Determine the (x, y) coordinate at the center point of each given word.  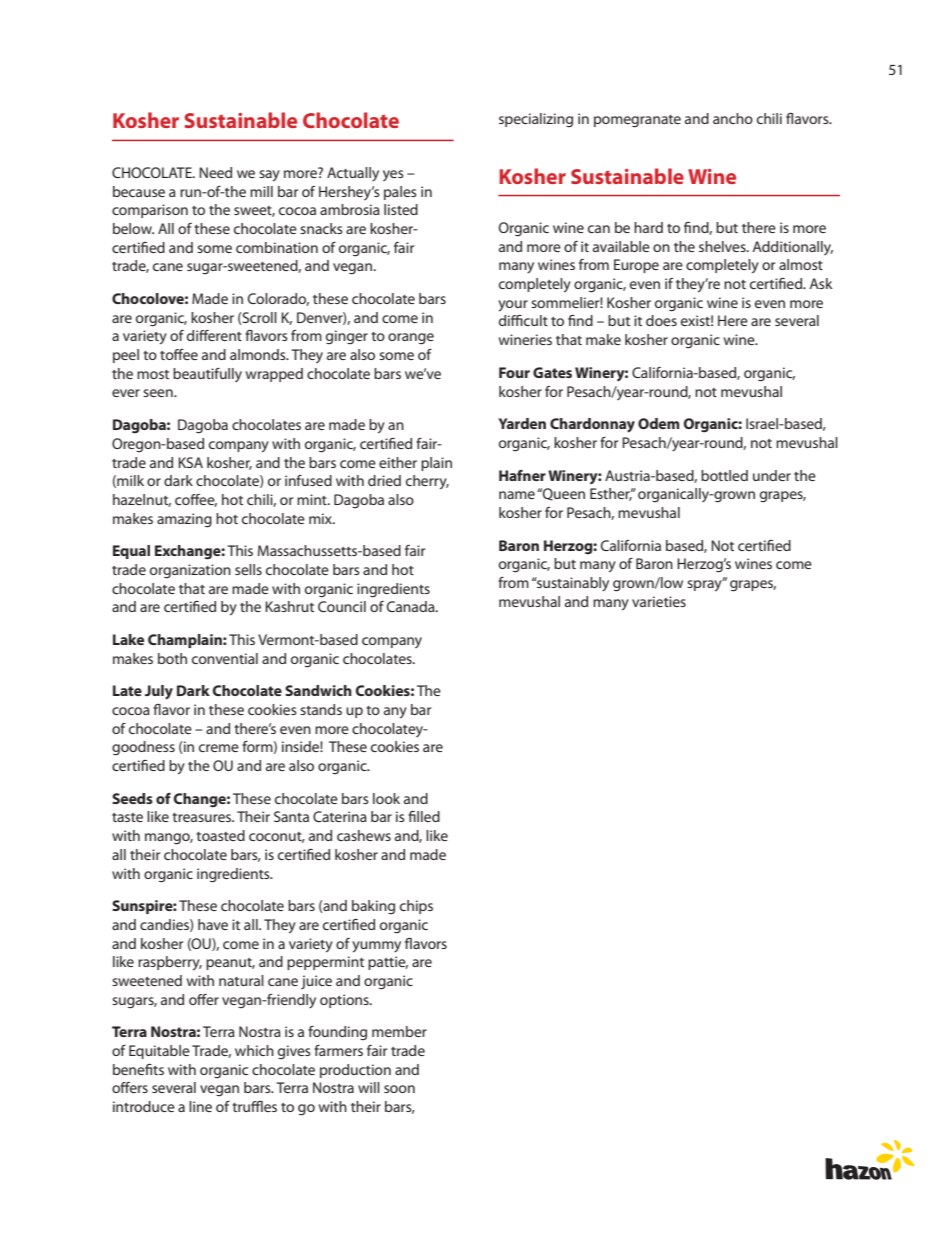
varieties (659, 601)
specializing (536, 120)
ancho (733, 118)
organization (190, 571)
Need (215, 172)
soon (399, 1089)
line (200, 1106)
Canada (412, 606)
